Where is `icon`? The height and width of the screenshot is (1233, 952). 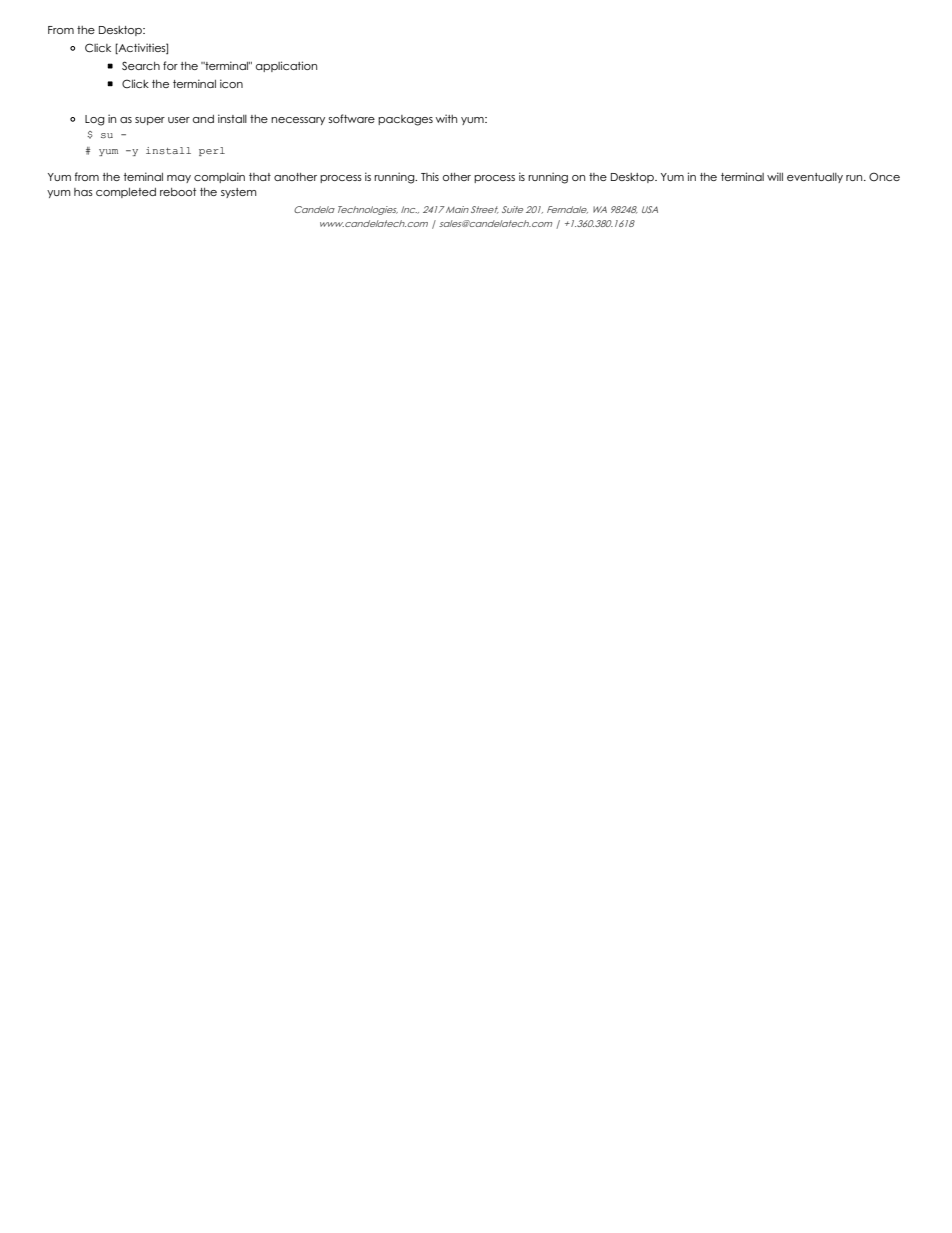 icon is located at coordinates (231, 83).
